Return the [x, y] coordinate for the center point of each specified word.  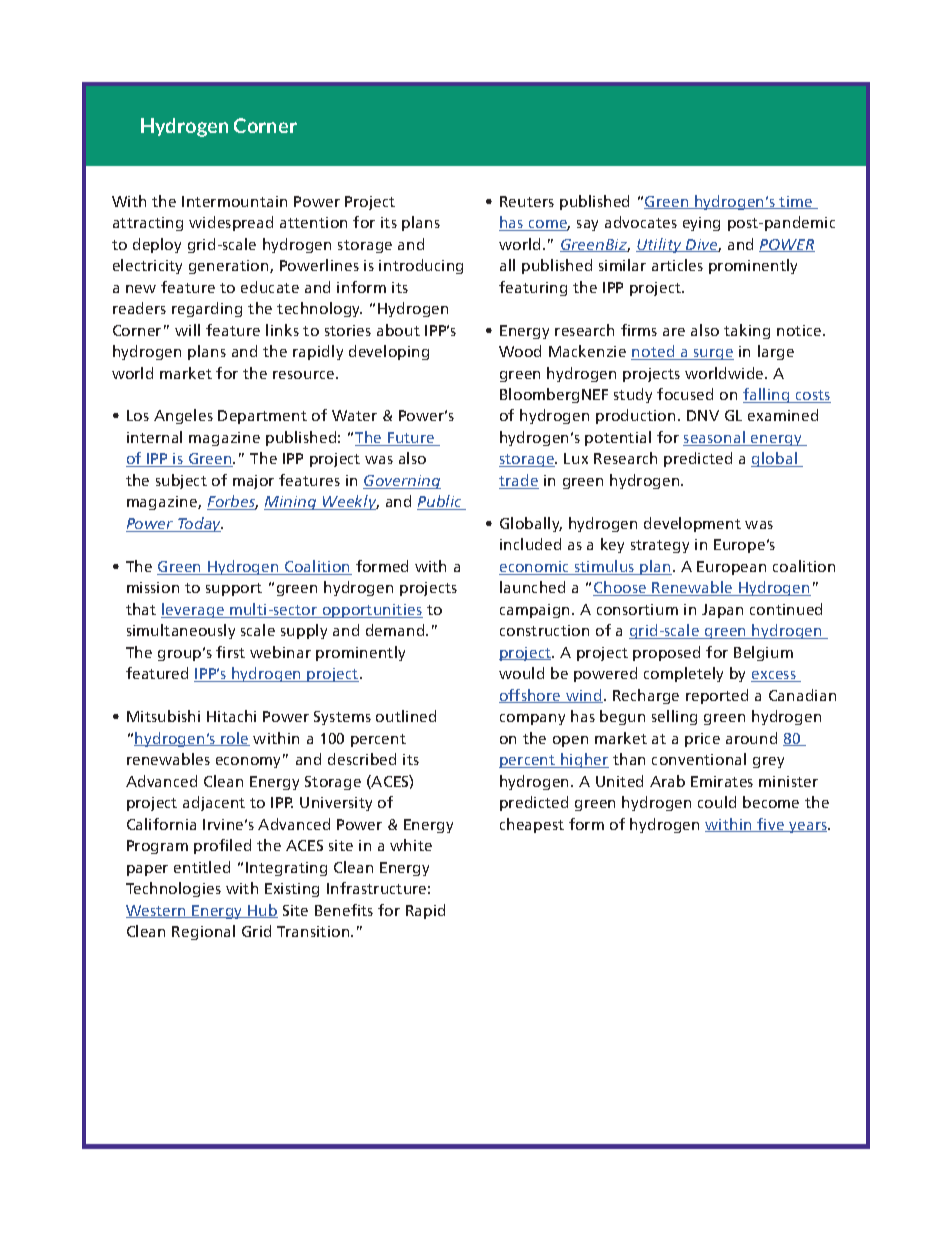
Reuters [527, 201]
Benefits [344, 910]
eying [701, 224]
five [771, 825]
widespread [231, 223]
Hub [262, 911]
